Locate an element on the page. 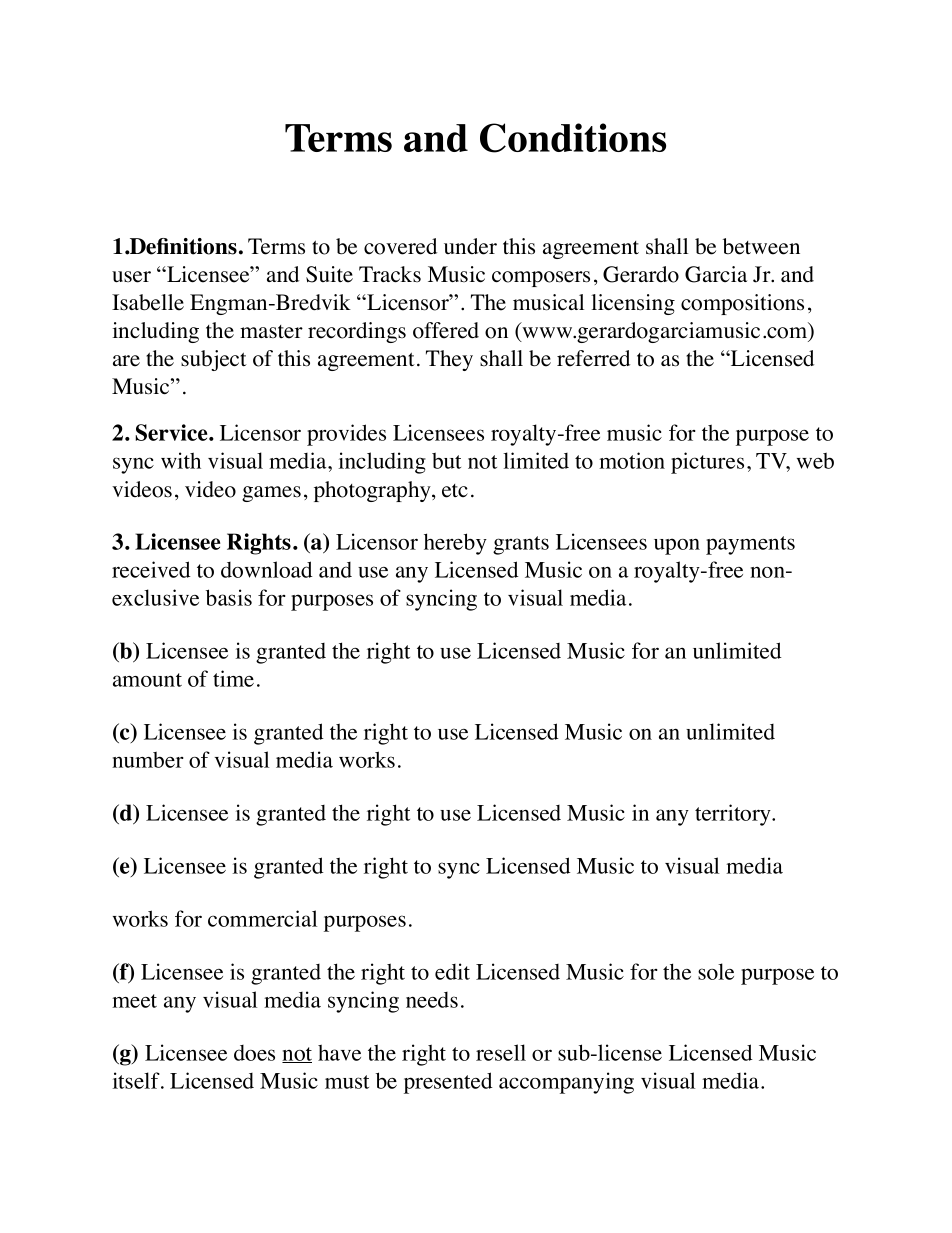  time is located at coordinates (233, 678).
